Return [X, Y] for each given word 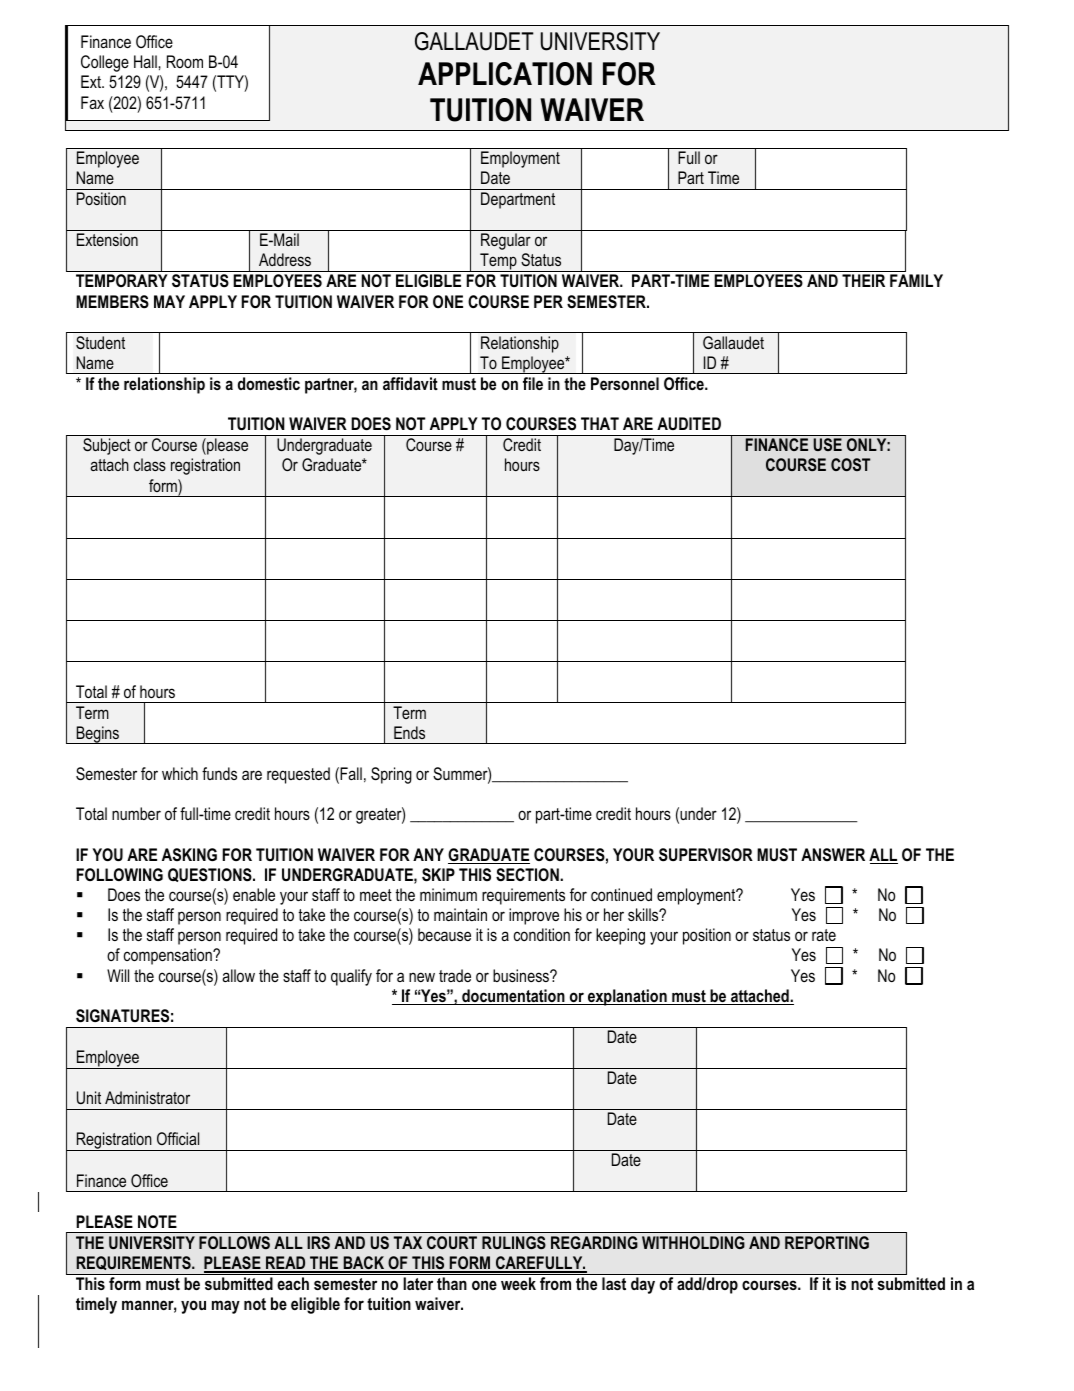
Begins [98, 735]
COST [850, 464]
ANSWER [833, 854]
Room [185, 61]
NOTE [157, 1221]
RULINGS [514, 1242]
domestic [269, 383]
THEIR [863, 280]
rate [824, 935]
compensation [169, 956]
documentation [513, 997]
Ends [409, 732]
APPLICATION [505, 74]
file [533, 383]
